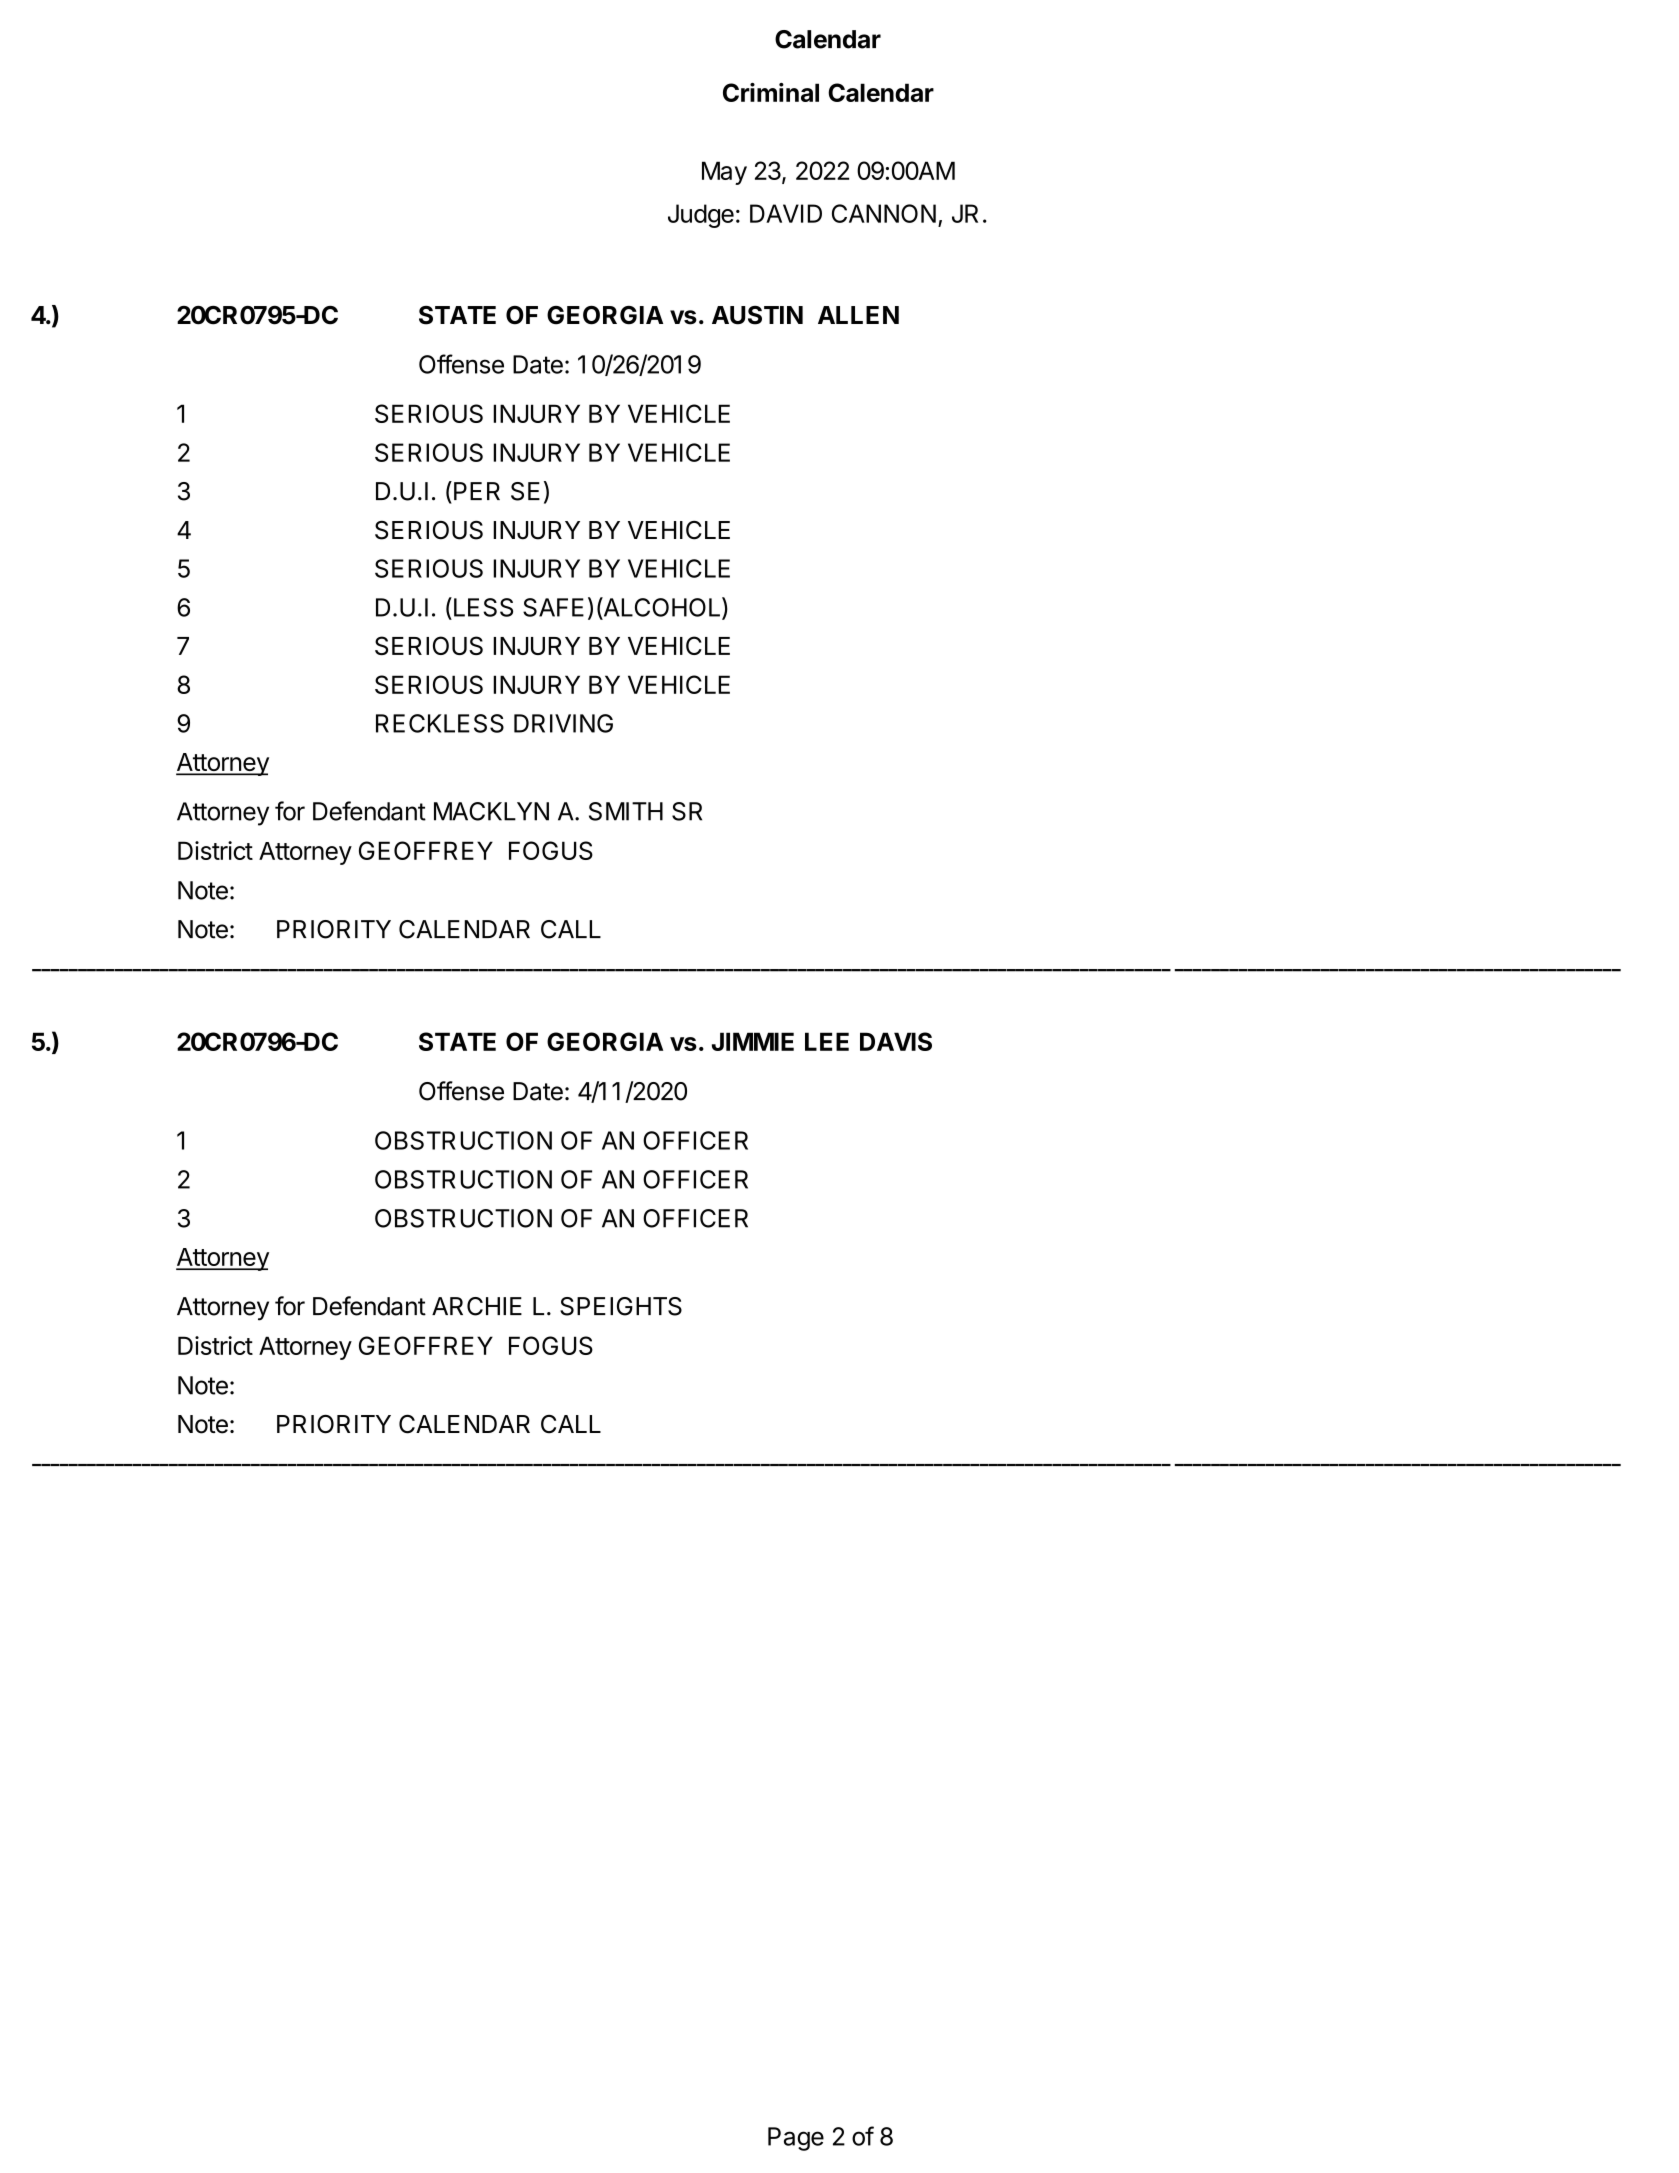  Describe the element at coordinates (724, 173) in the screenshot. I see `May` at that location.
